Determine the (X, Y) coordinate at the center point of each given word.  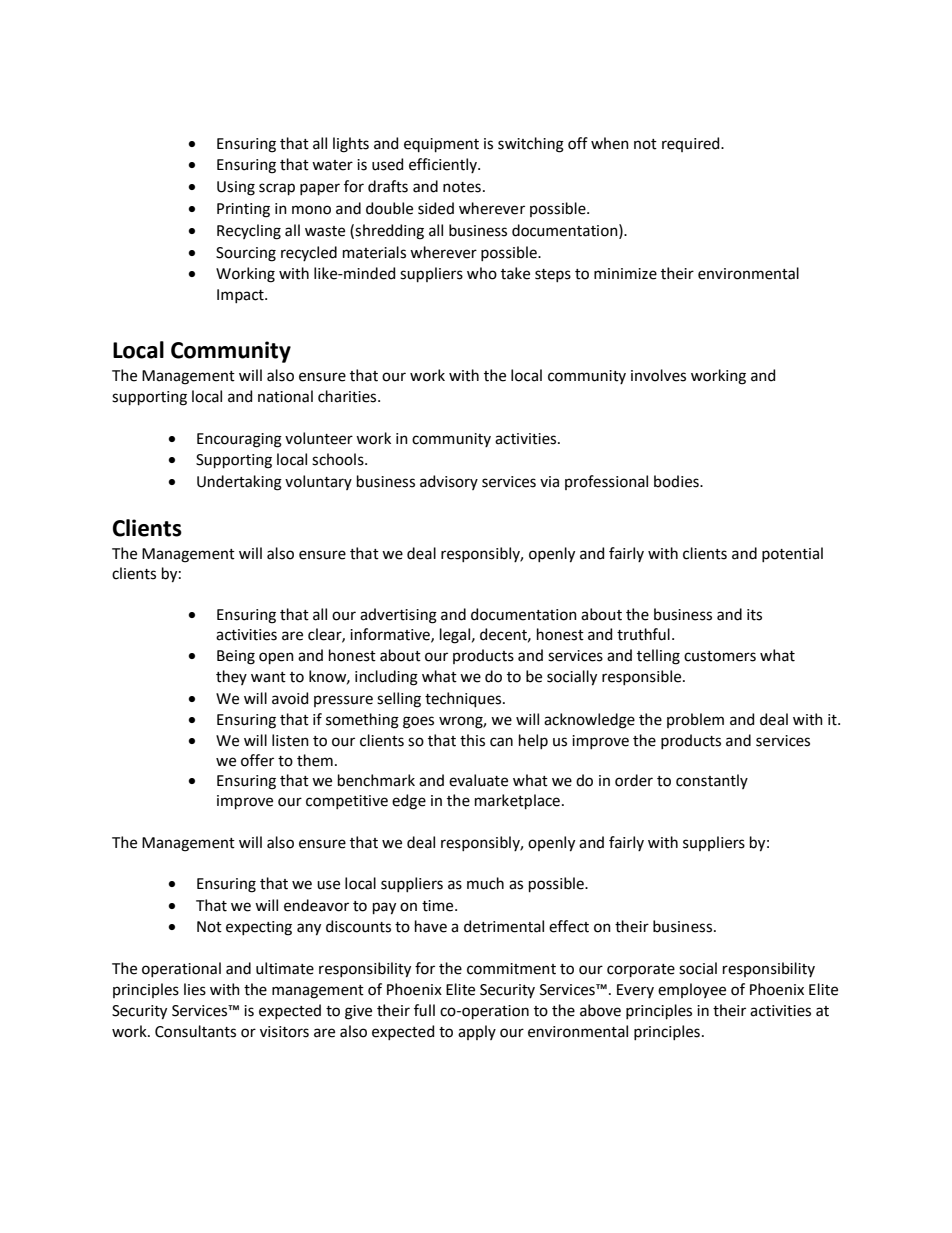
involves (658, 375)
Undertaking (239, 483)
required (692, 144)
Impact (241, 296)
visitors (284, 1032)
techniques (464, 699)
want (268, 677)
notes (462, 187)
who (482, 273)
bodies (677, 481)
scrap (277, 189)
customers (720, 656)
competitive (347, 802)
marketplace (517, 801)
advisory (449, 482)
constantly (712, 781)
